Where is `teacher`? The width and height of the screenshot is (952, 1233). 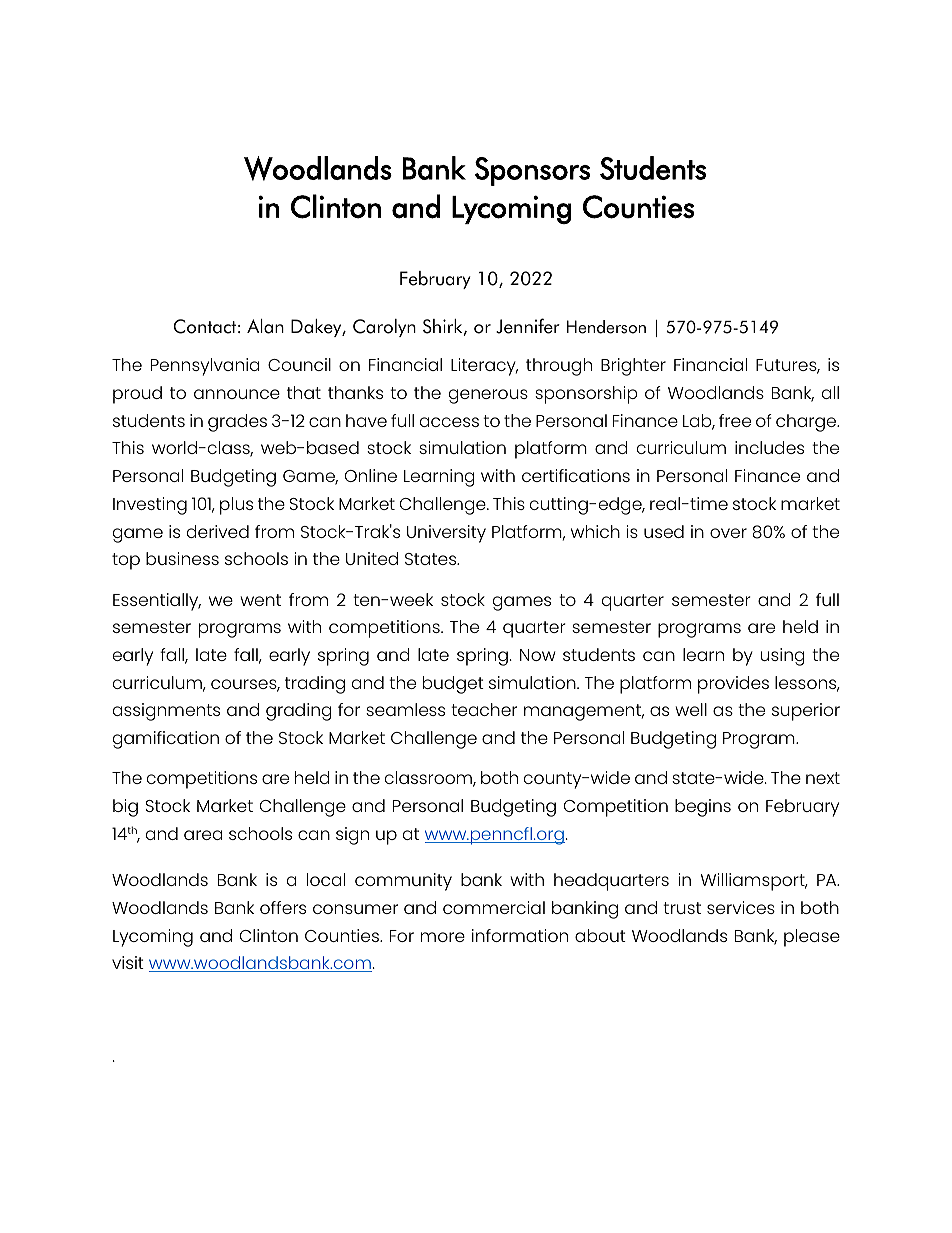 teacher is located at coordinates (484, 709).
